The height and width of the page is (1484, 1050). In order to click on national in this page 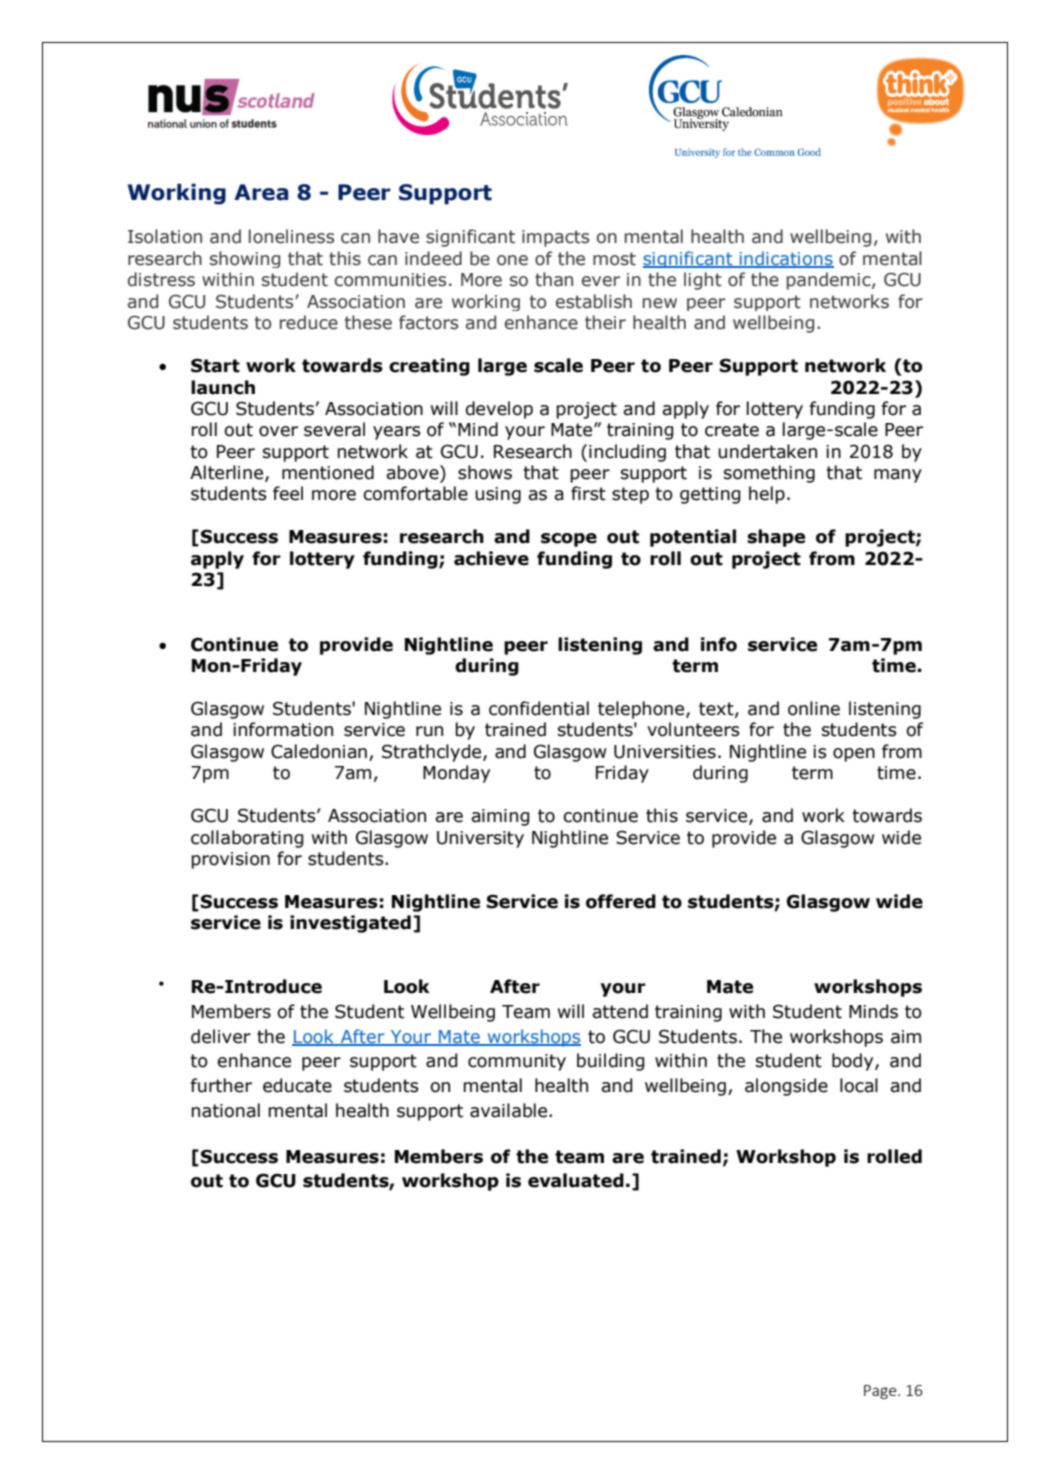, I will do `click(225, 1110)`.
